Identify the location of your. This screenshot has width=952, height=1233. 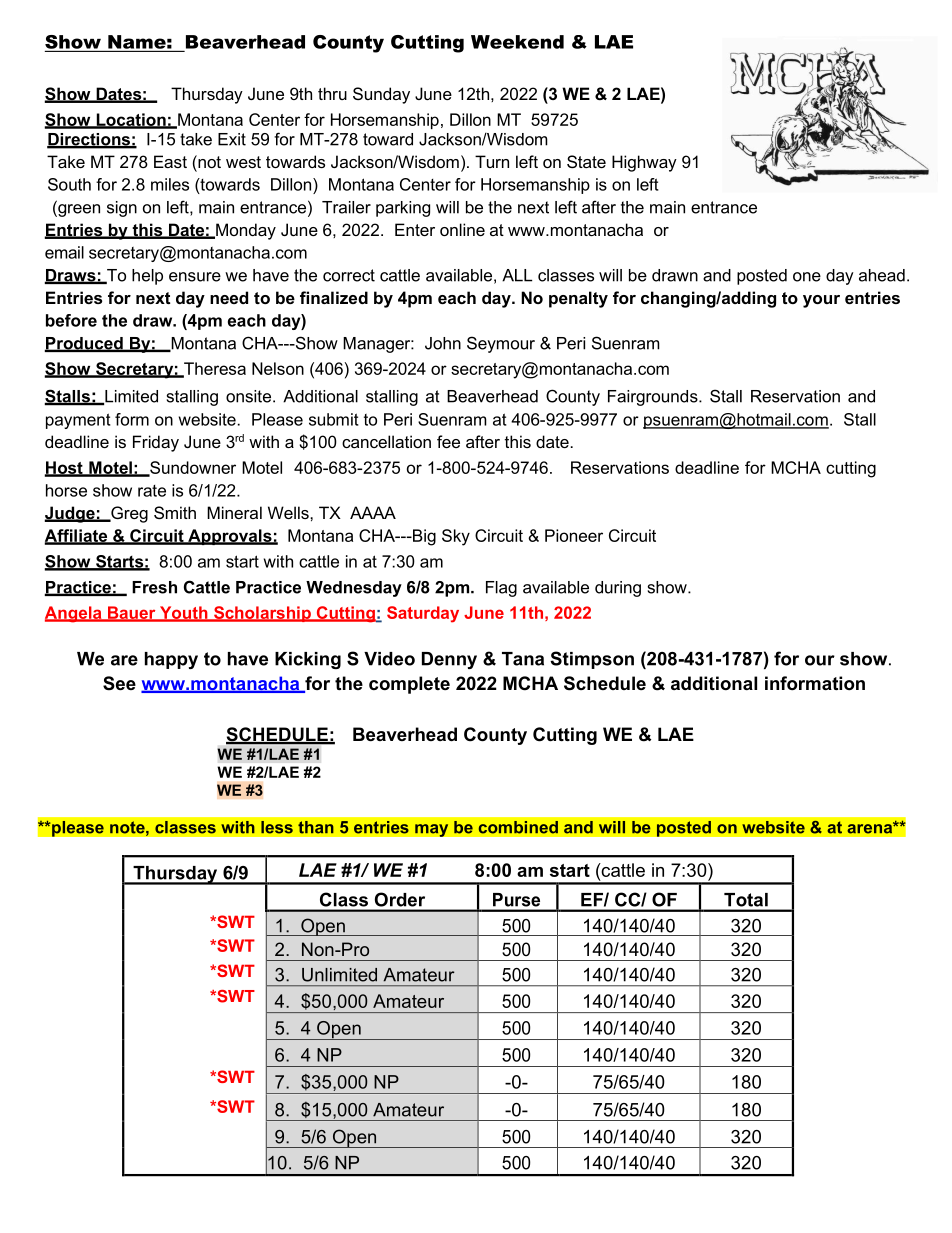
(821, 301).
